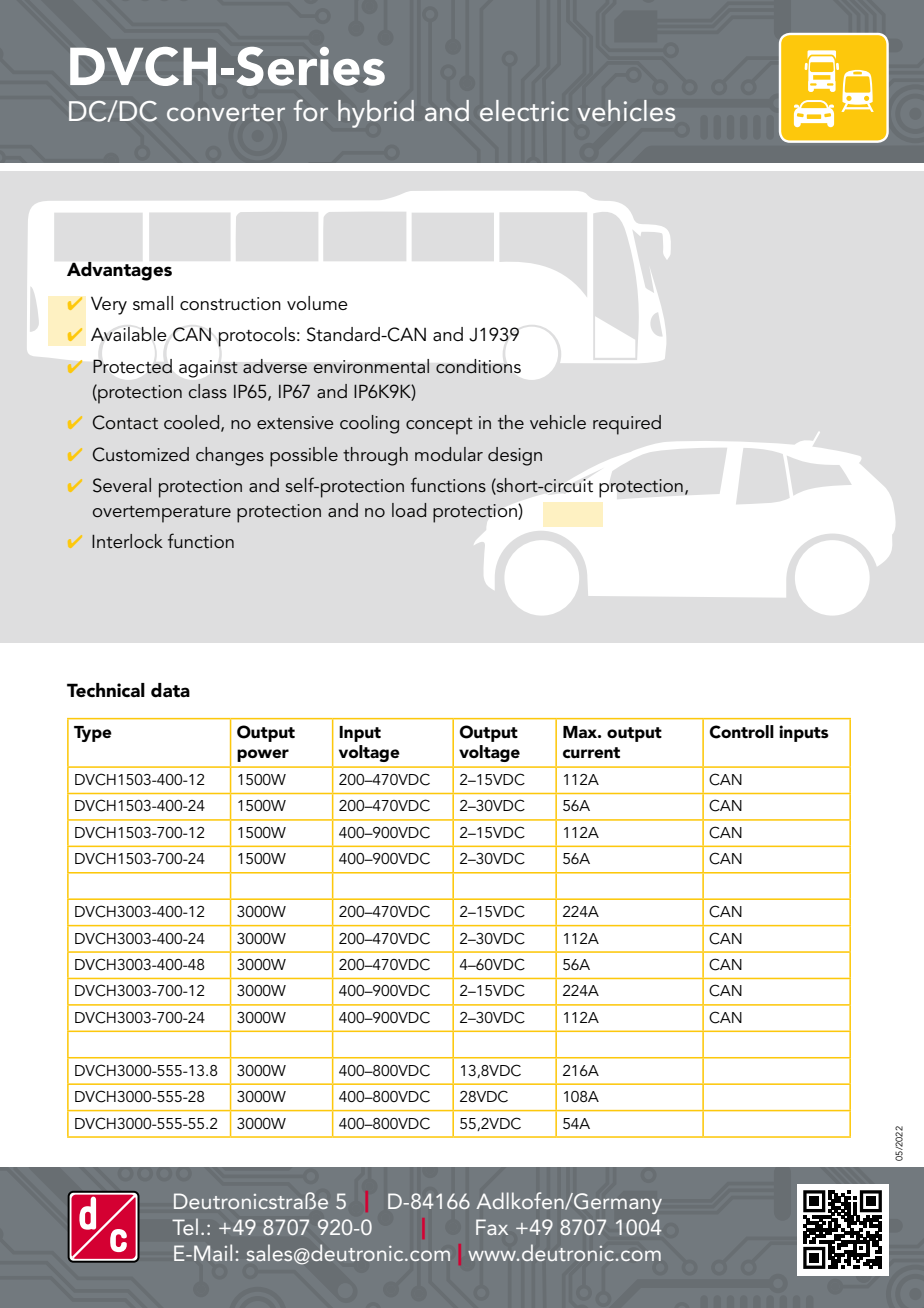 The width and height of the document is (924, 1308). I want to click on changes, so click(230, 456).
